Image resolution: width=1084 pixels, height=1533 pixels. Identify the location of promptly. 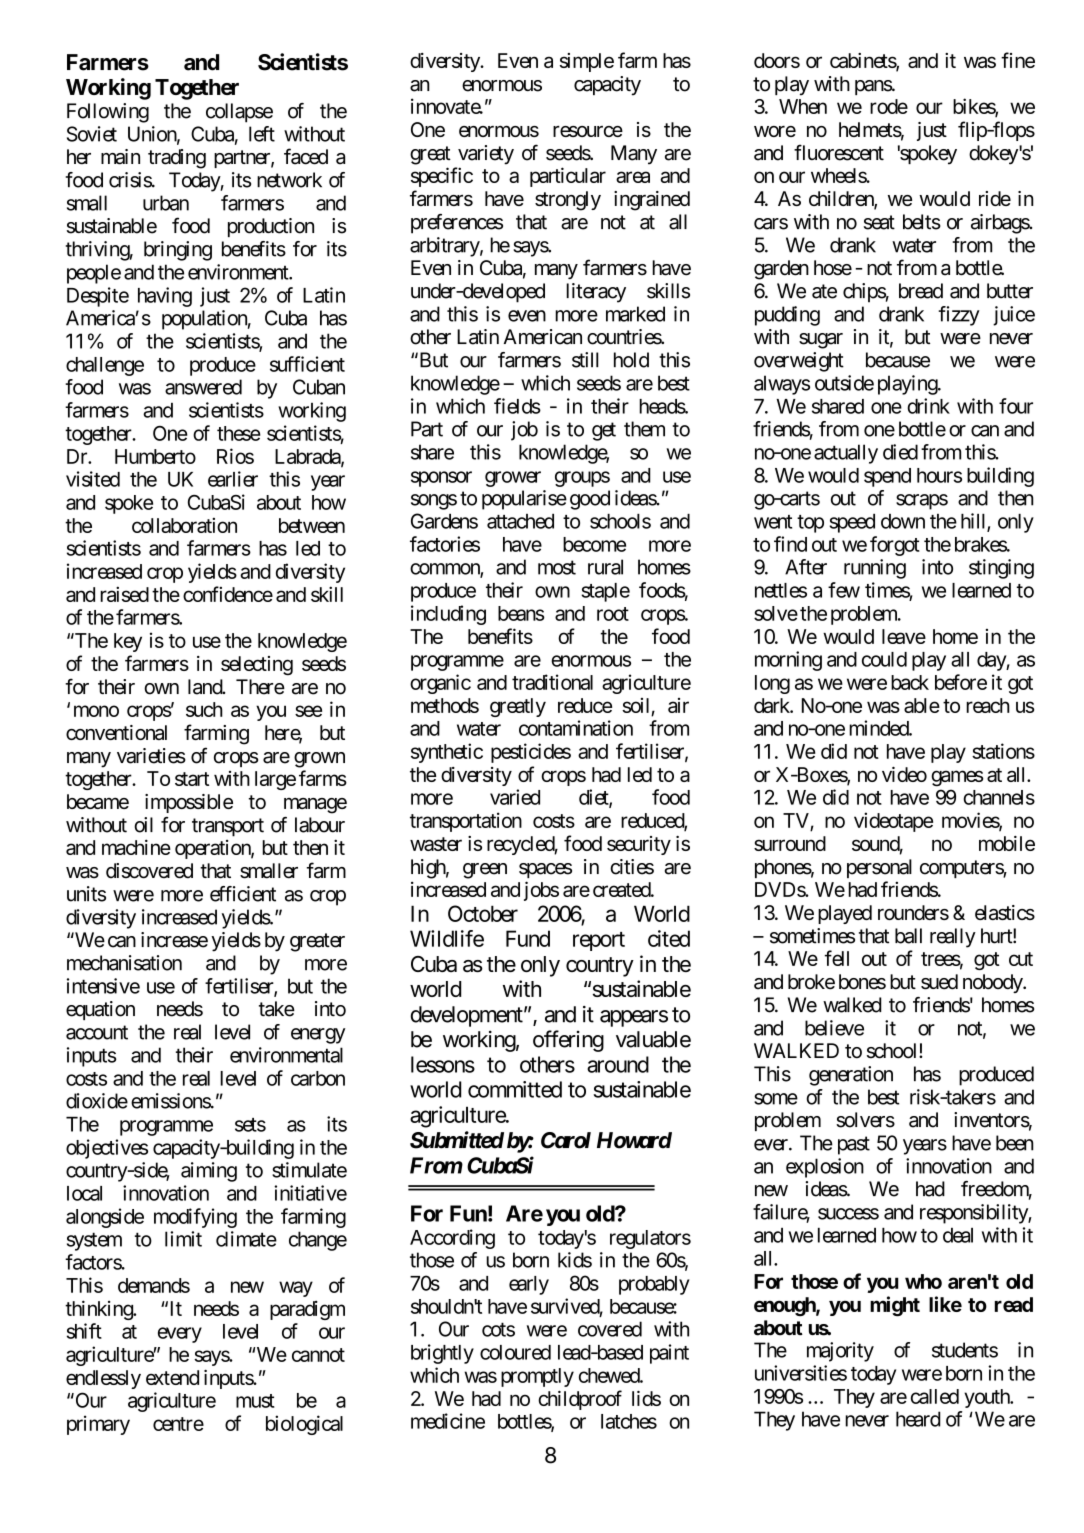
(537, 1377).
